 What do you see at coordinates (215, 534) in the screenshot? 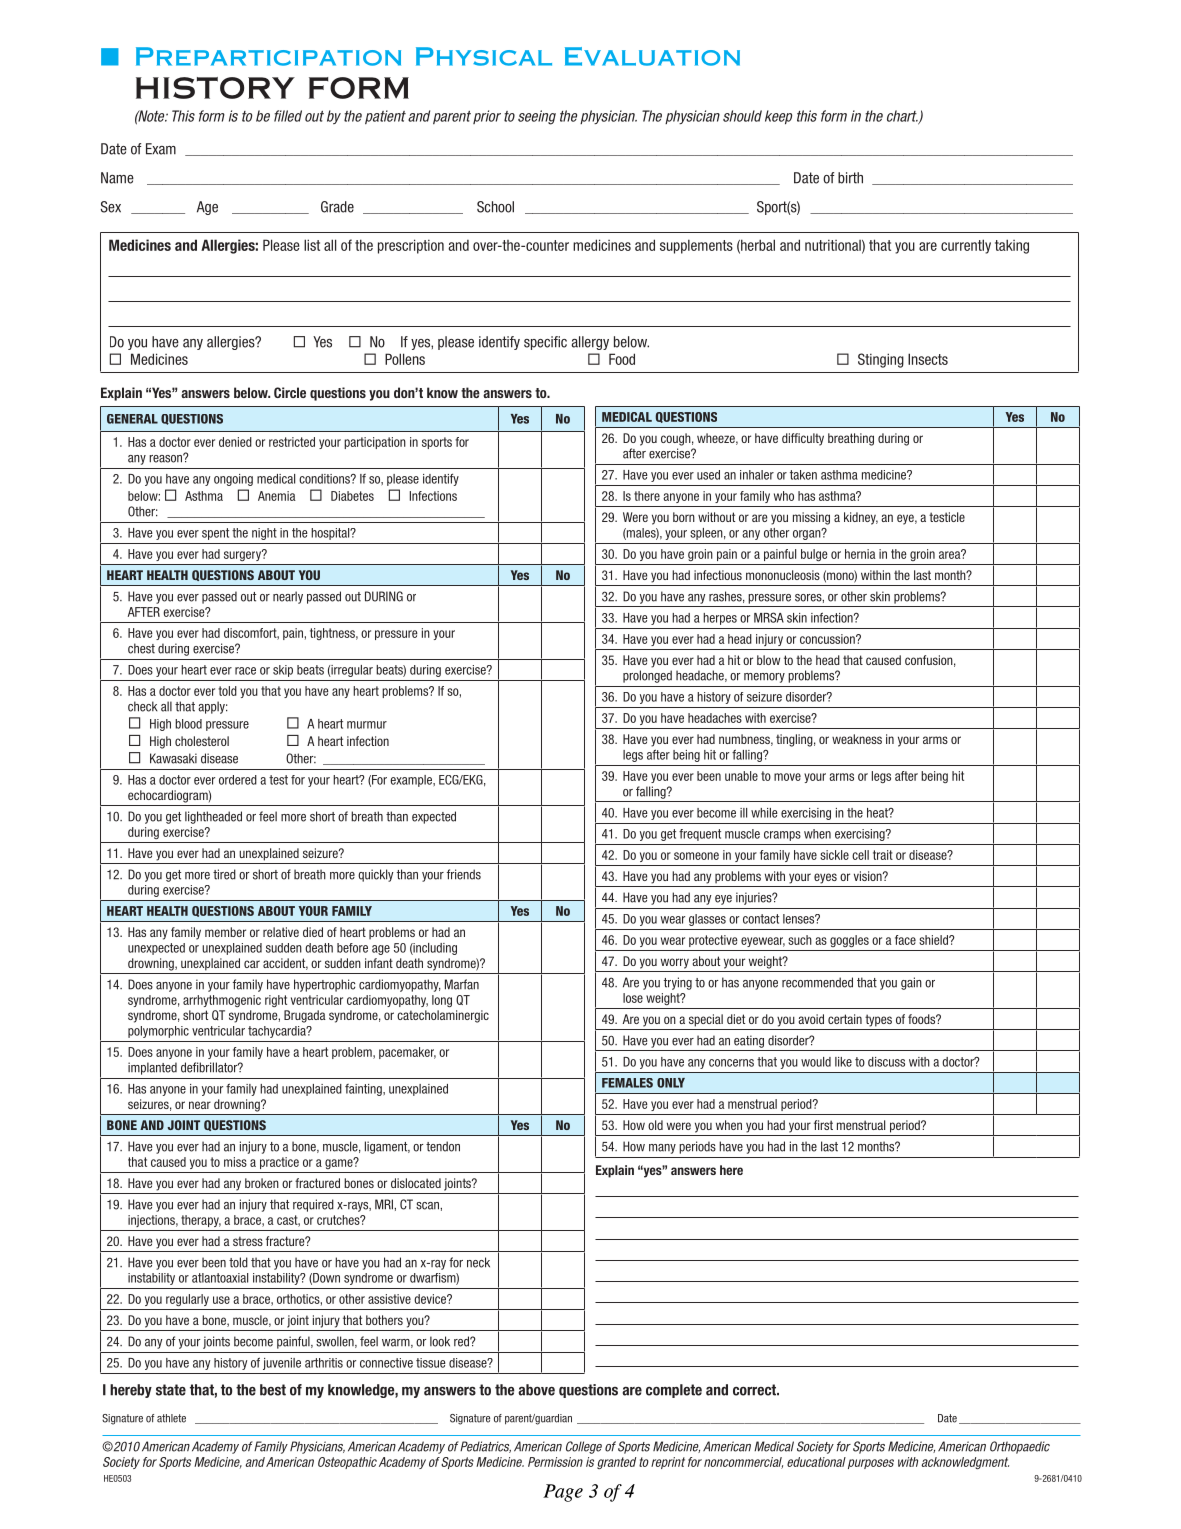
I see `spent` at bounding box center [215, 534].
